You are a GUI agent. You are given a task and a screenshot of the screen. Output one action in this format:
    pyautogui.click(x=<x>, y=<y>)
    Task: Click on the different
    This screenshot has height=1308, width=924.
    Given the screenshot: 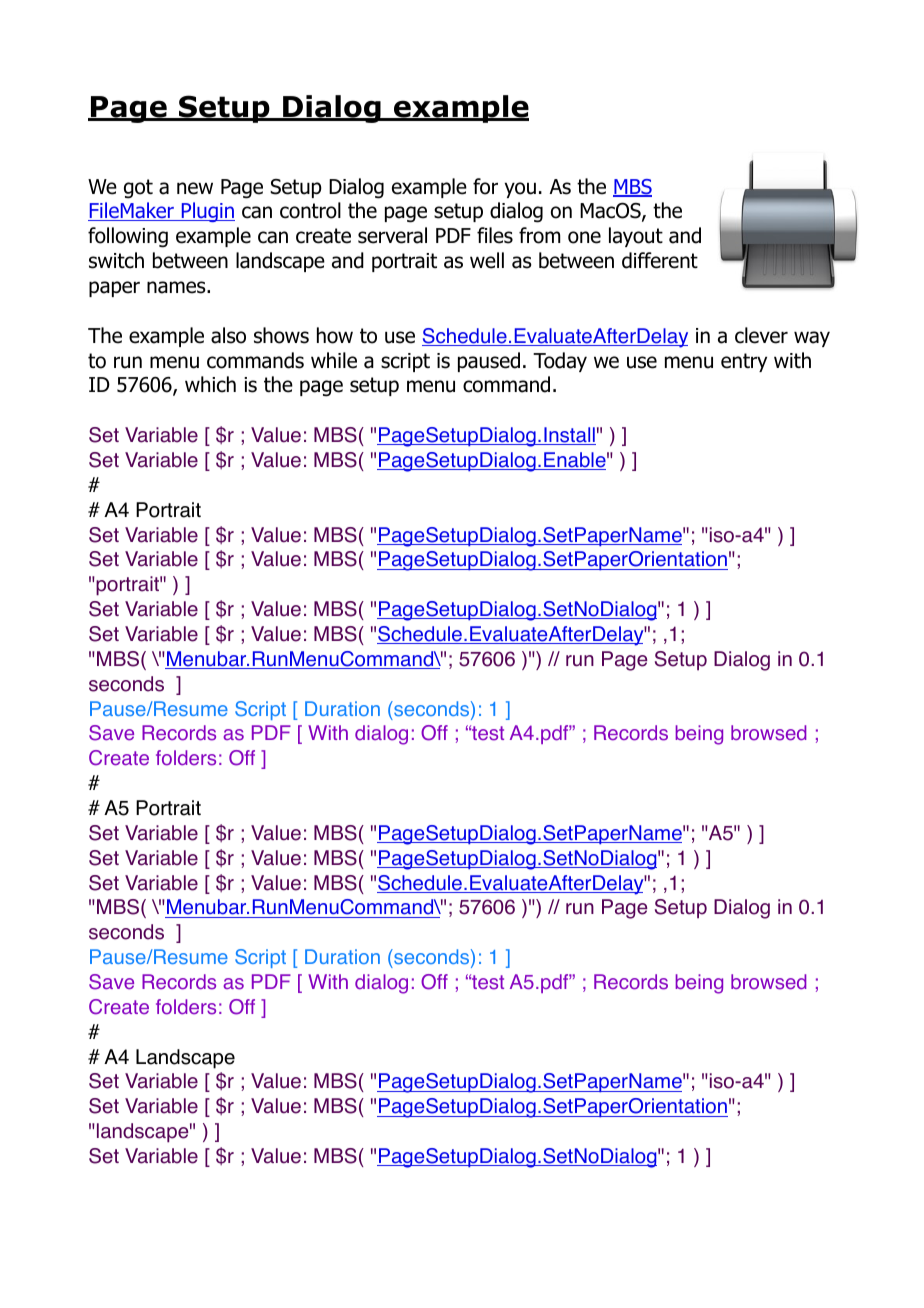 What is the action you would take?
    pyautogui.click(x=660, y=260)
